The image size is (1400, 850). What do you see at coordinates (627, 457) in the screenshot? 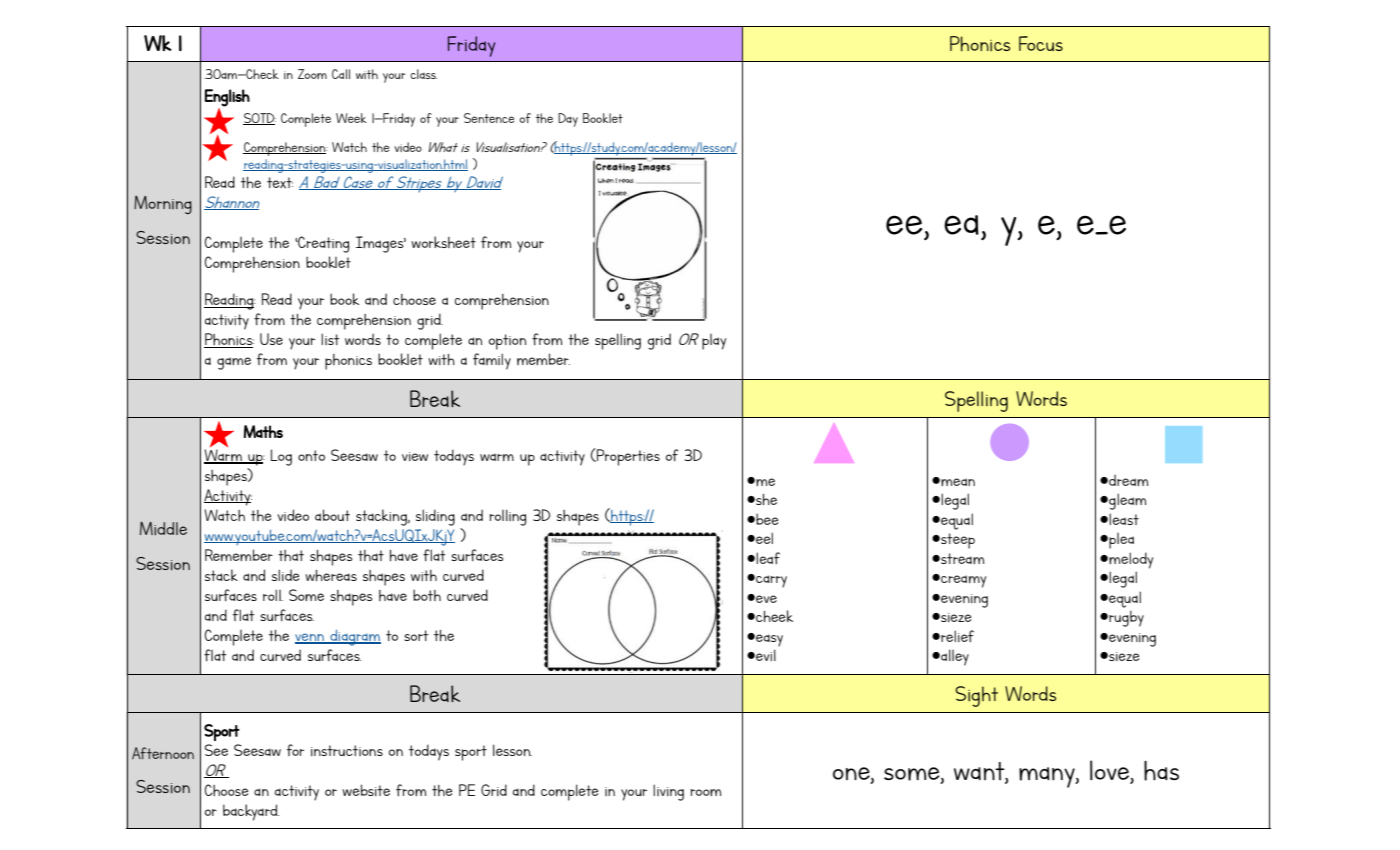
I see `Properties` at bounding box center [627, 457].
